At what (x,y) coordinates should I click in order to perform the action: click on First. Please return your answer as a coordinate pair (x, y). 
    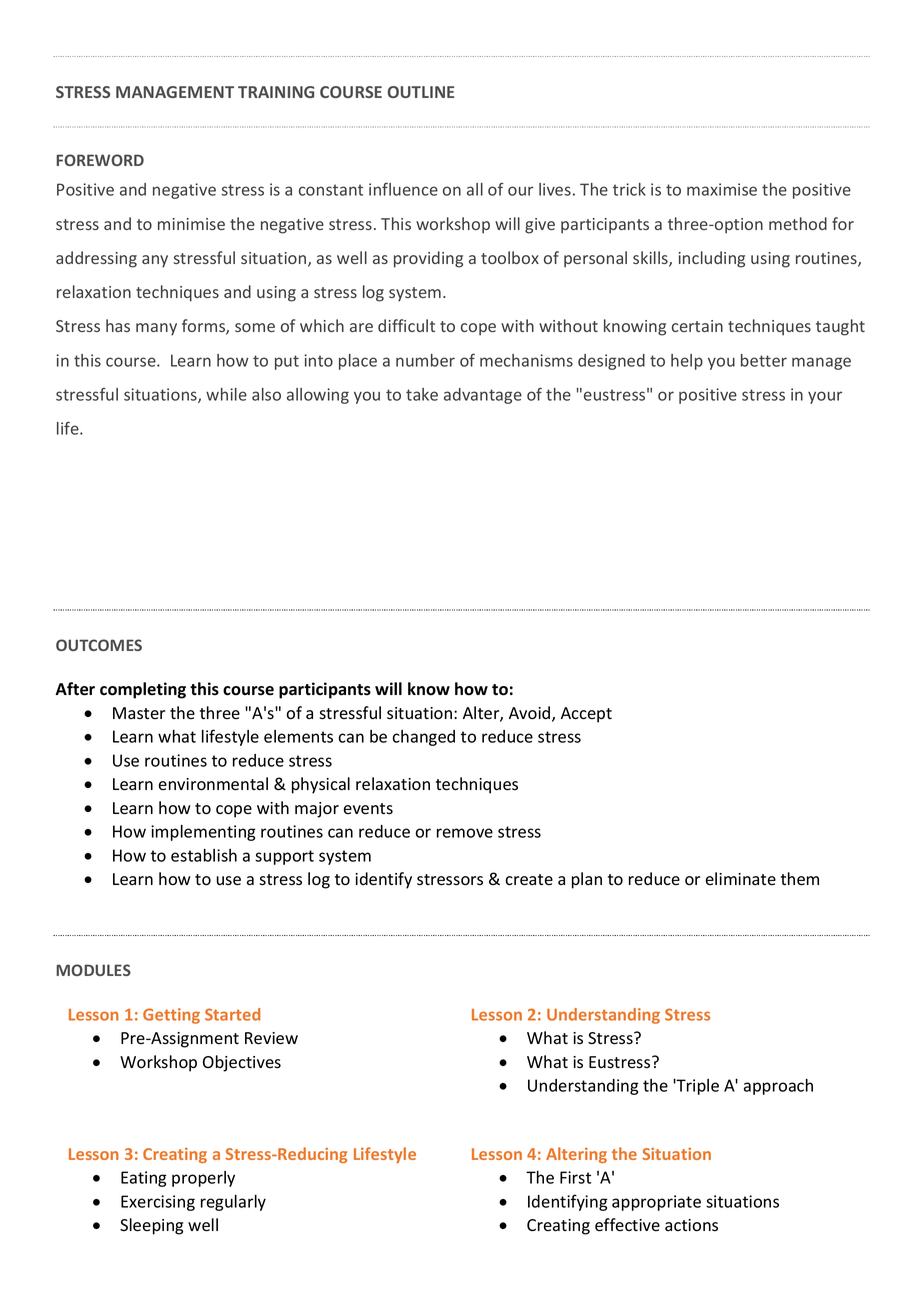
    Looking at the image, I should click on (575, 1177).
